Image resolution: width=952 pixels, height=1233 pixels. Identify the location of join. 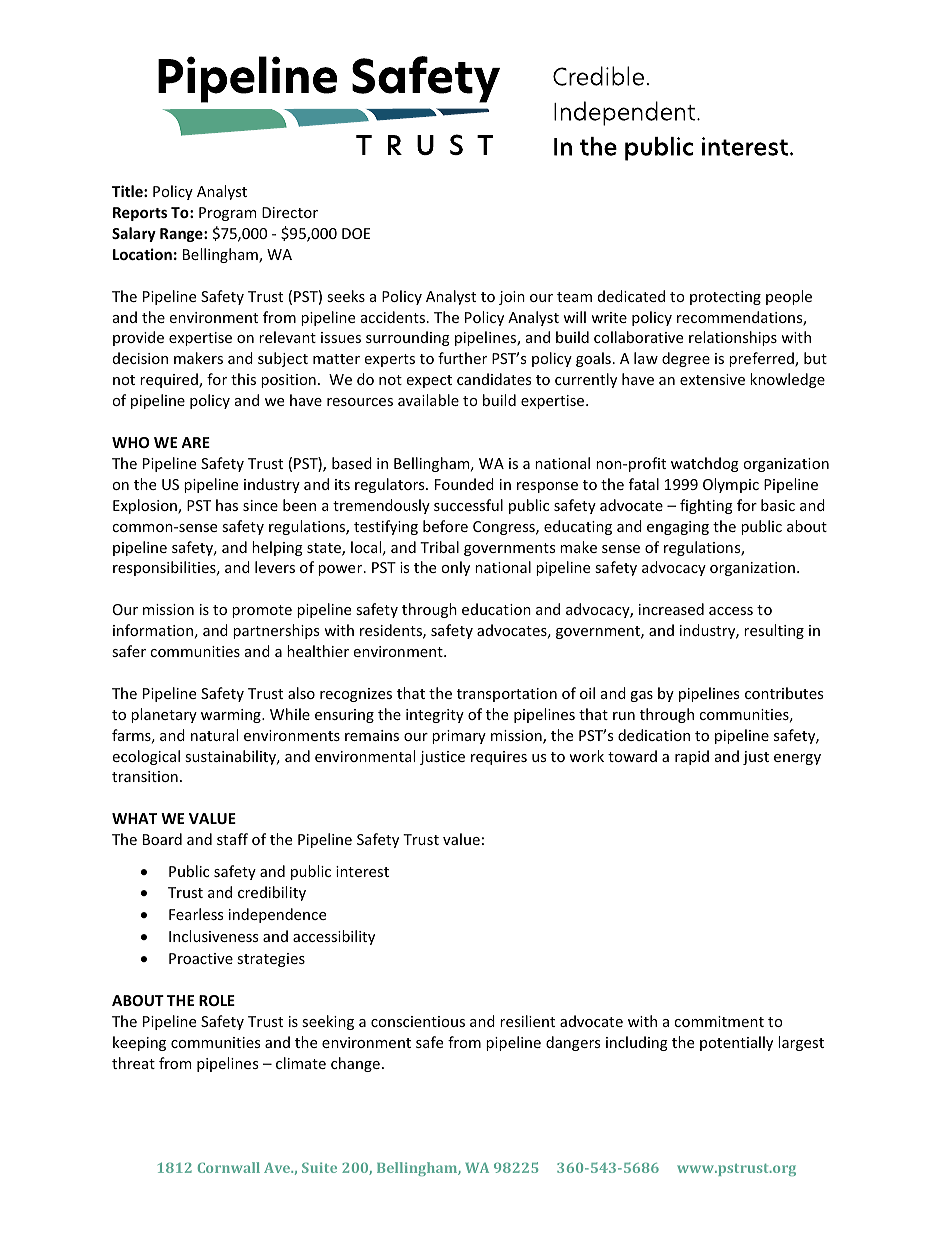
(512, 298).
